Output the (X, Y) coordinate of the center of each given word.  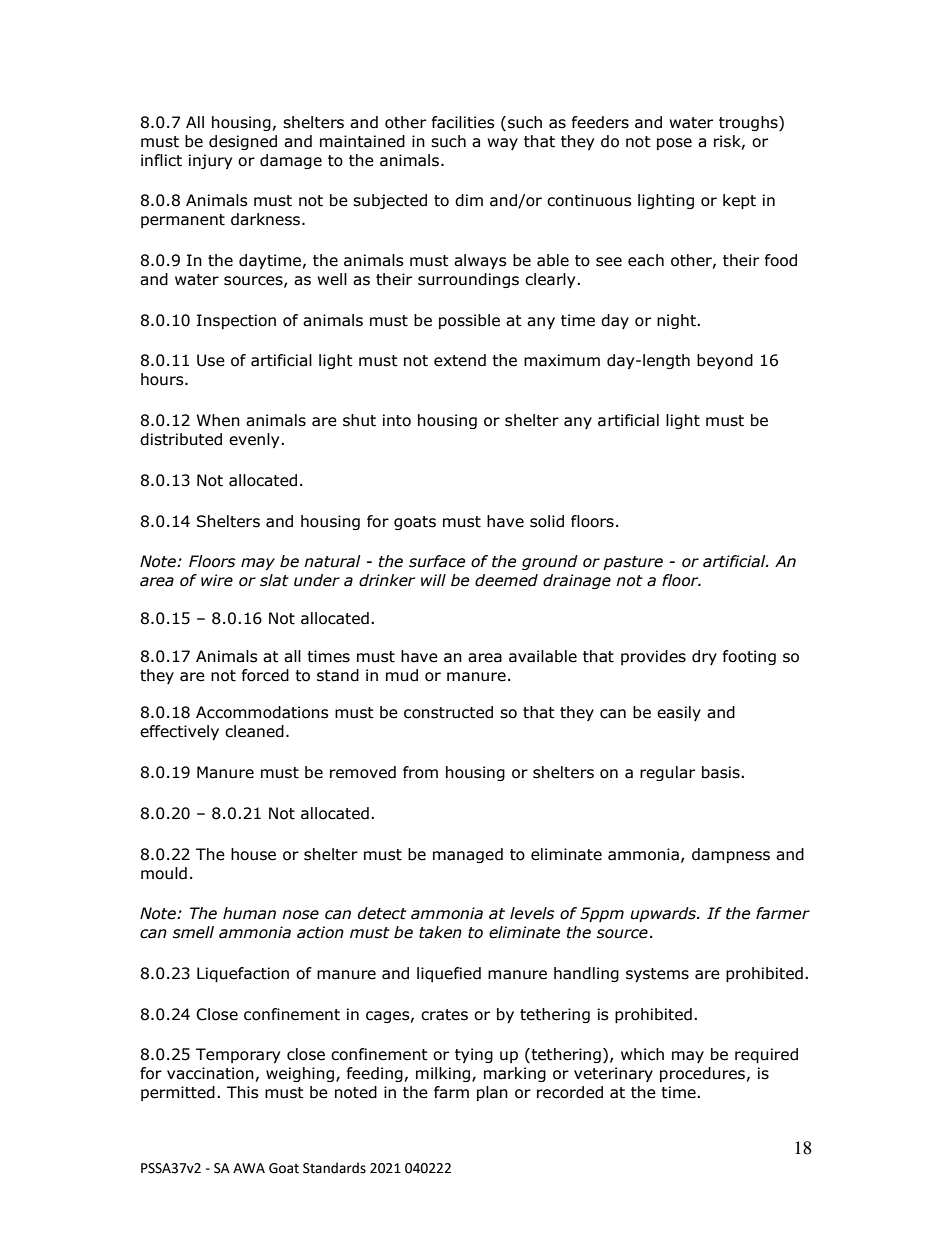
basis (722, 772)
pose (674, 144)
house (253, 854)
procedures (702, 1074)
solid (547, 521)
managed (468, 855)
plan (492, 1093)
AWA (249, 1168)
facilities (463, 122)
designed (243, 142)
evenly (255, 440)
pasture (633, 563)
